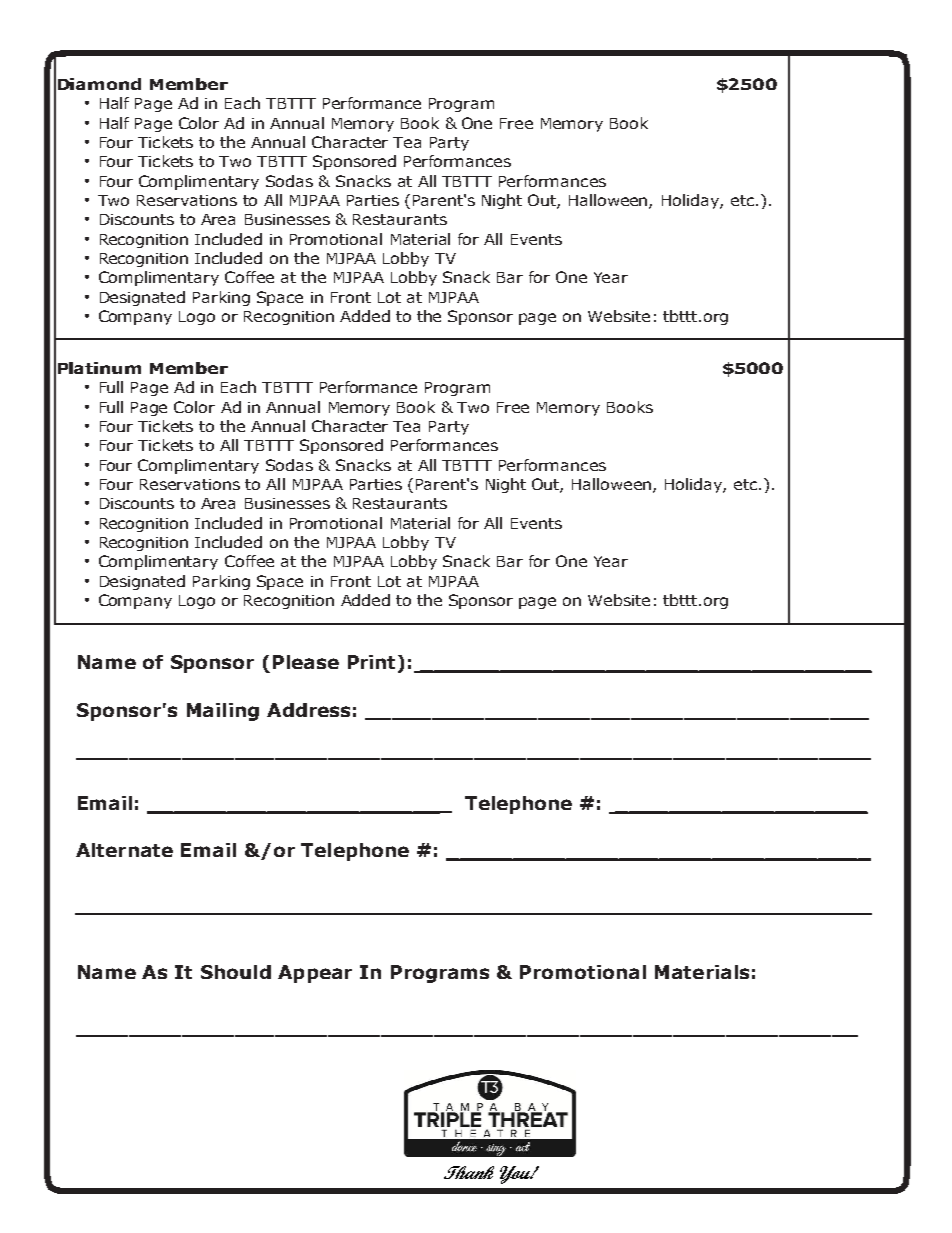 The height and width of the screenshot is (1233, 952). I want to click on Address, so click(308, 710).
